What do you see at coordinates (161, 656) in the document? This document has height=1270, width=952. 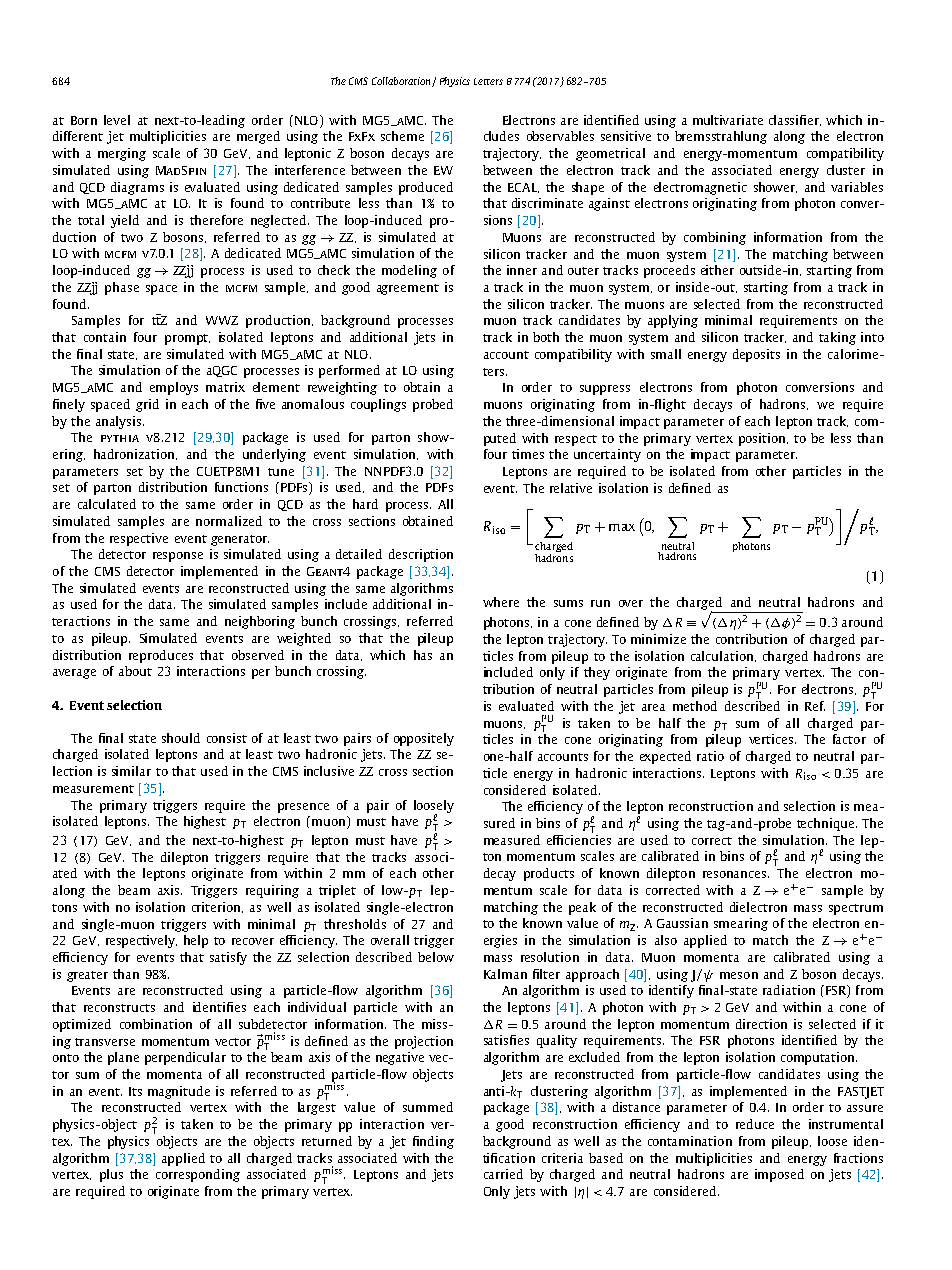 I see `reproduces` at bounding box center [161, 656].
